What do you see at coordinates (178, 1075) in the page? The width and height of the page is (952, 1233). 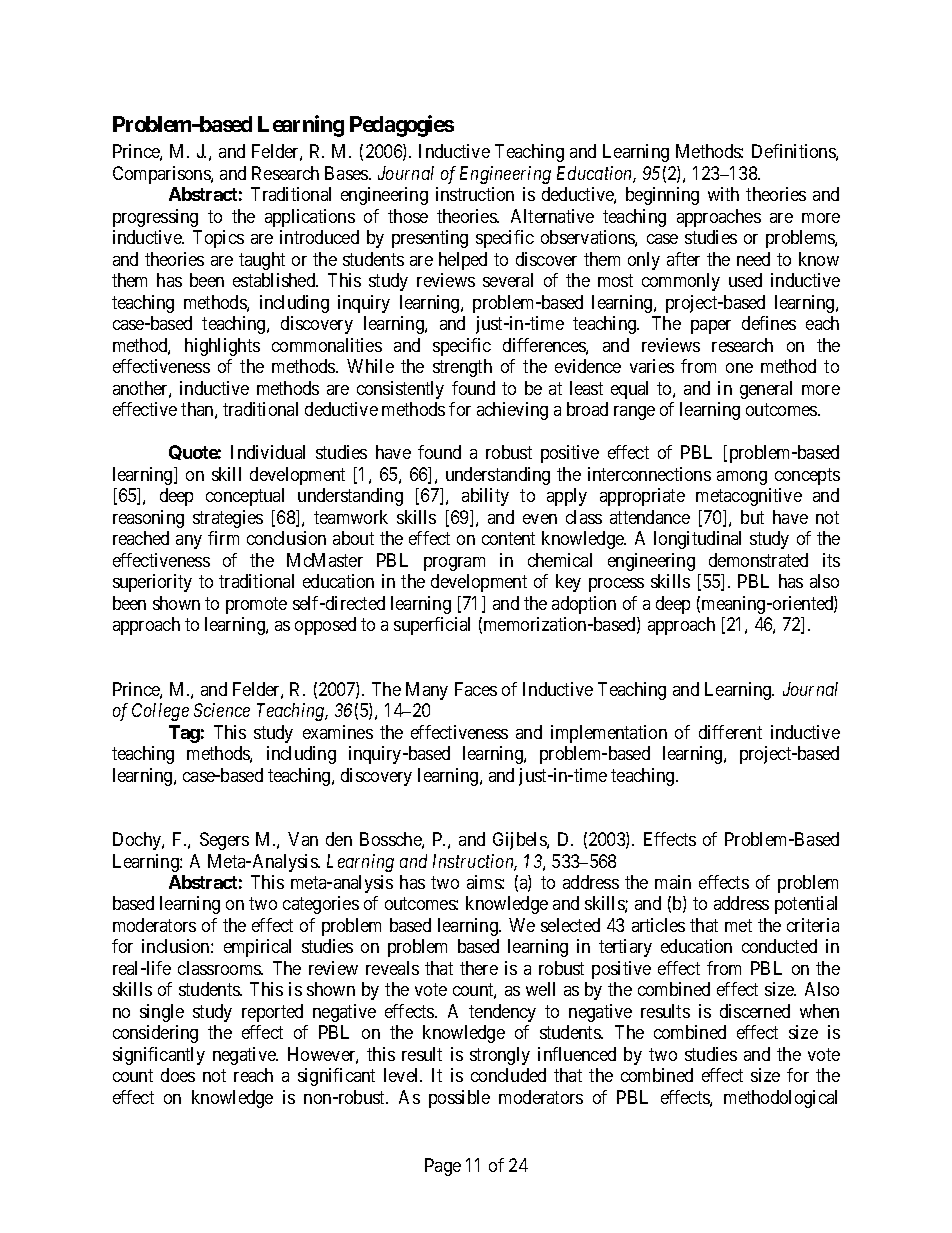 I see `does` at bounding box center [178, 1075].
